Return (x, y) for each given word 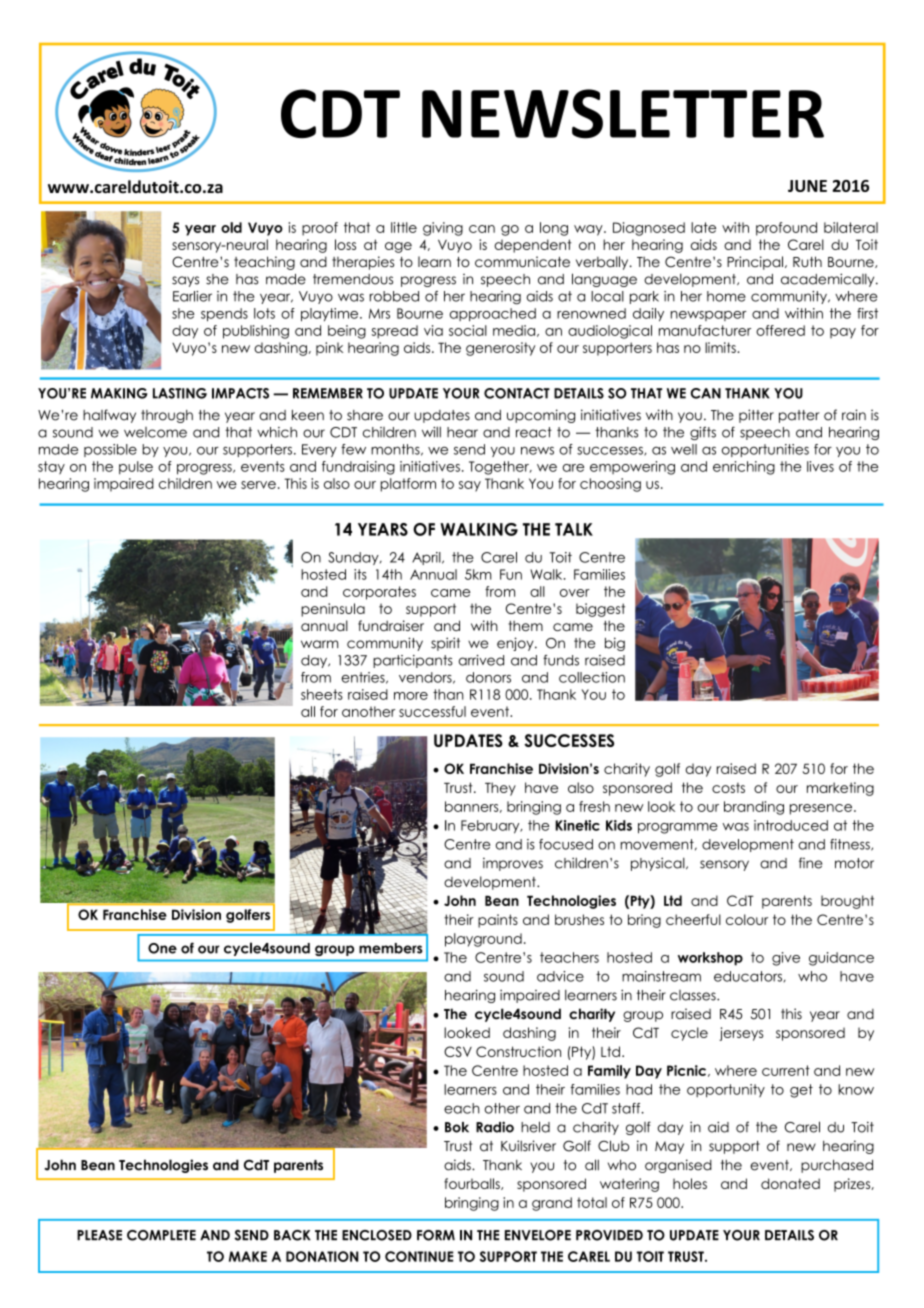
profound (786, 229)
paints (498, 921)
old (231, 227)
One (162, 948)
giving (443, 229)
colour (747, 919)
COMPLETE (161, 1235)
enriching (744, 468)
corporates (379, 593)
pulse (136, 468)
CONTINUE (419, 1256)
